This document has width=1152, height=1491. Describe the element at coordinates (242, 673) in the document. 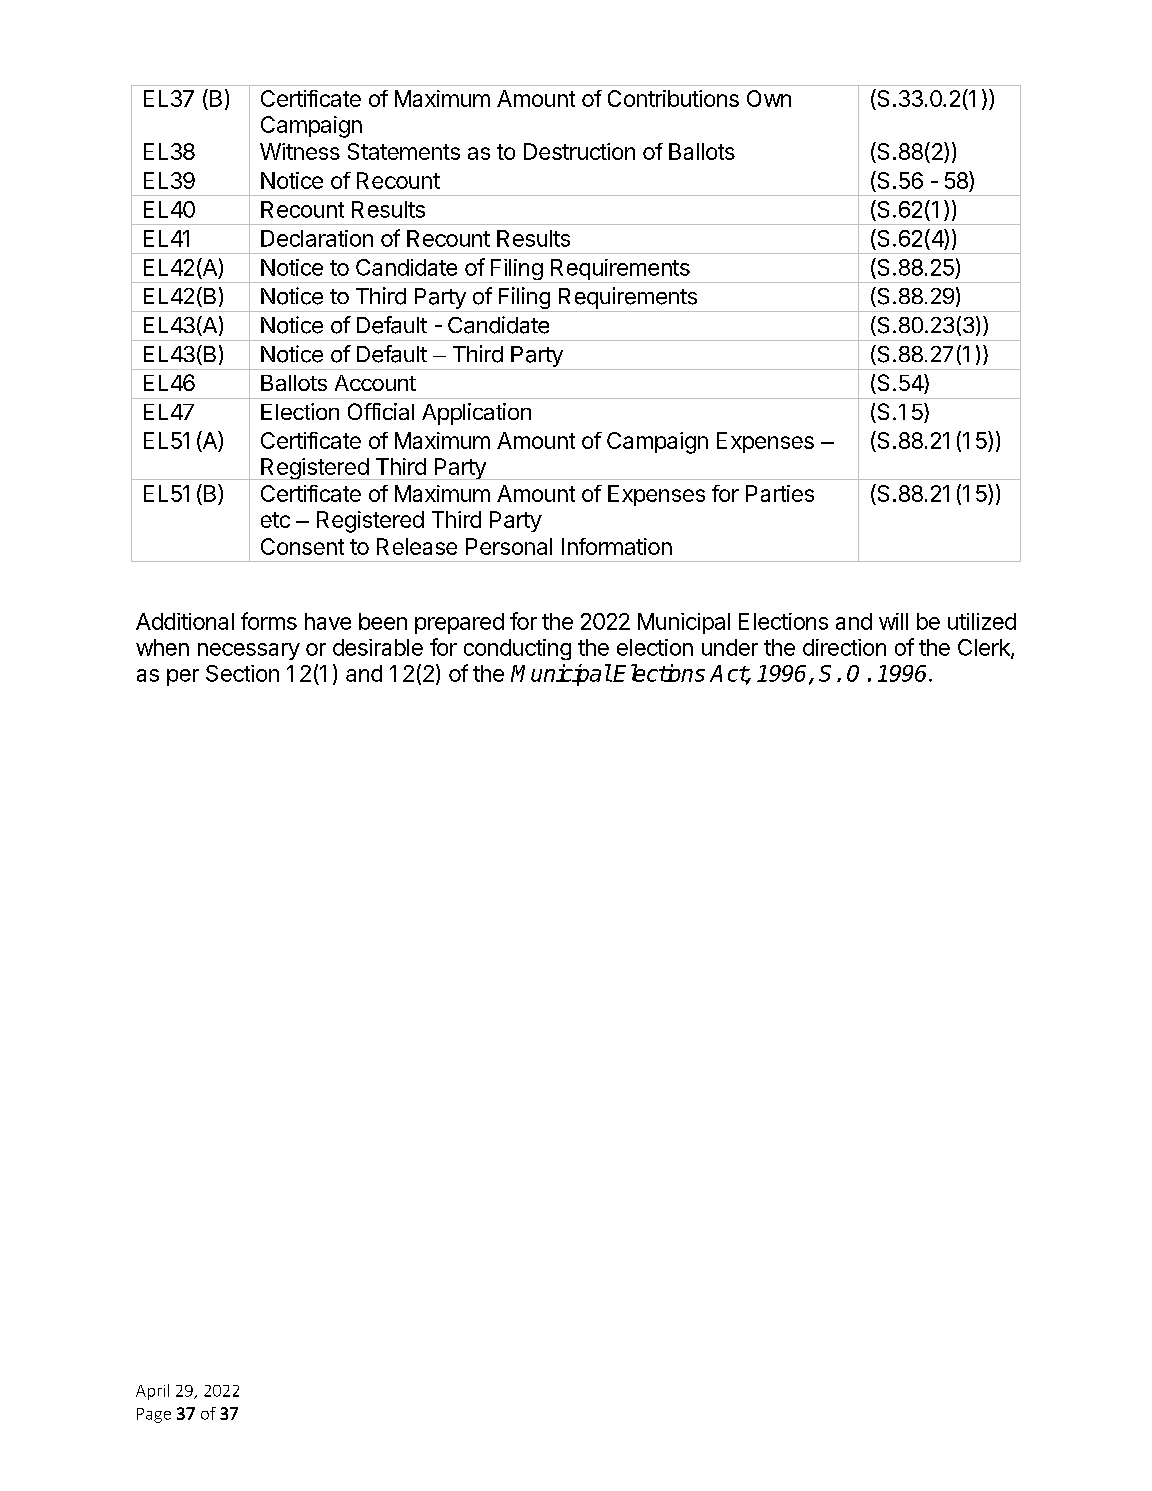

I see `Section` at that location.
